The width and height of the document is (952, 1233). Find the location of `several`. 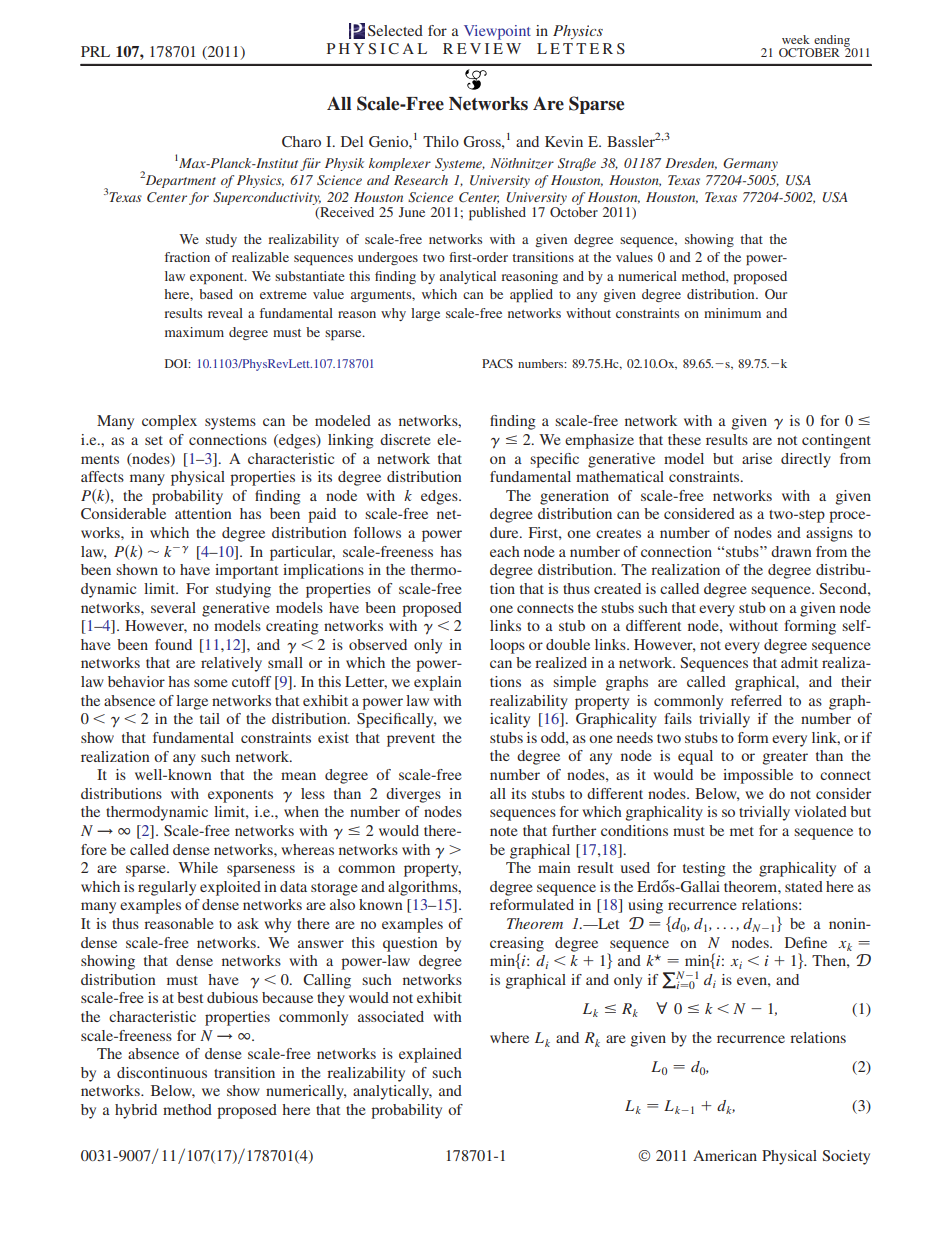

several is located at coordinates (173, 607).
